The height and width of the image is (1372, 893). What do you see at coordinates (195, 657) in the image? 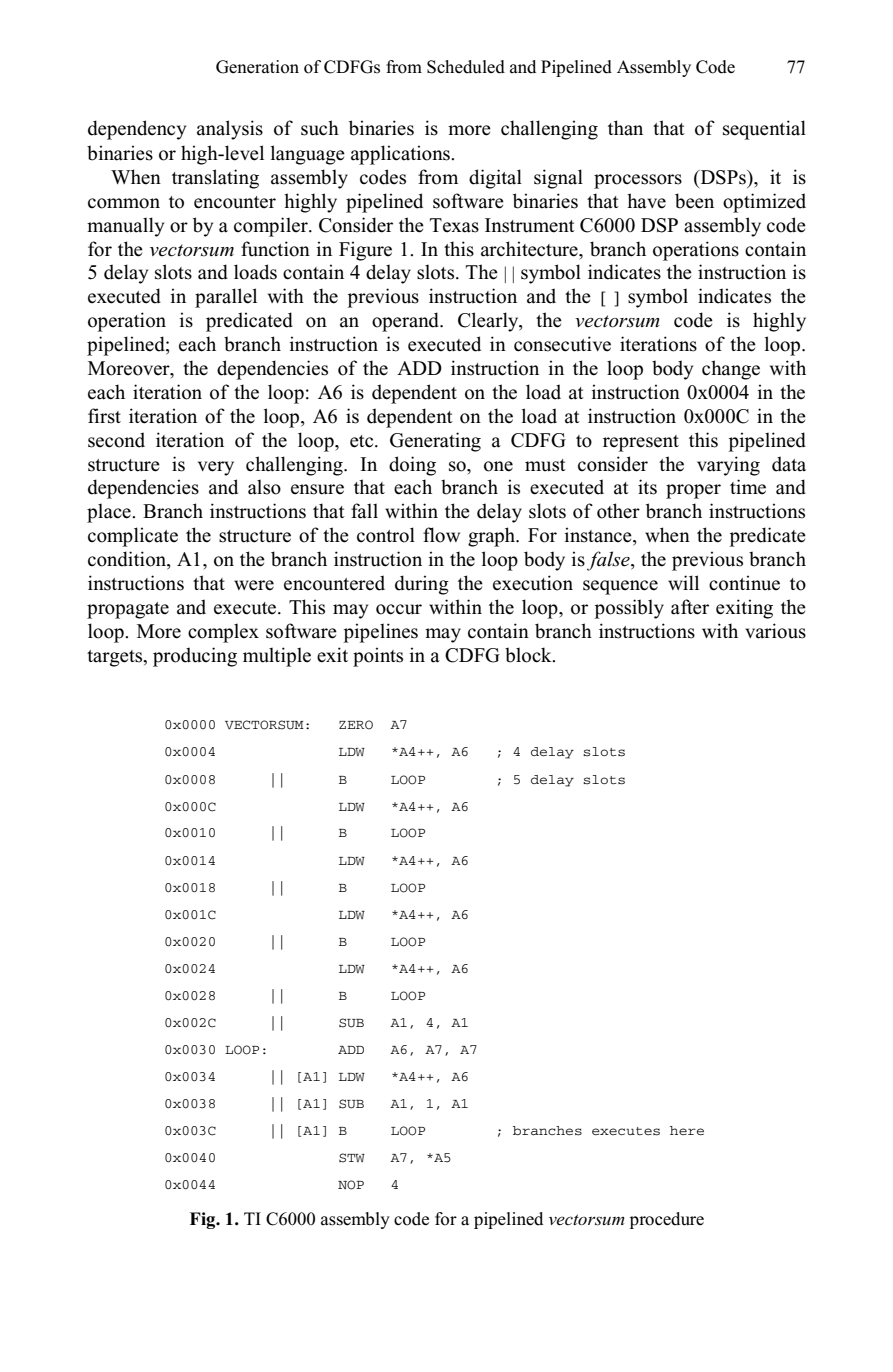
I see `producing` at bounding box center [195, 657].
